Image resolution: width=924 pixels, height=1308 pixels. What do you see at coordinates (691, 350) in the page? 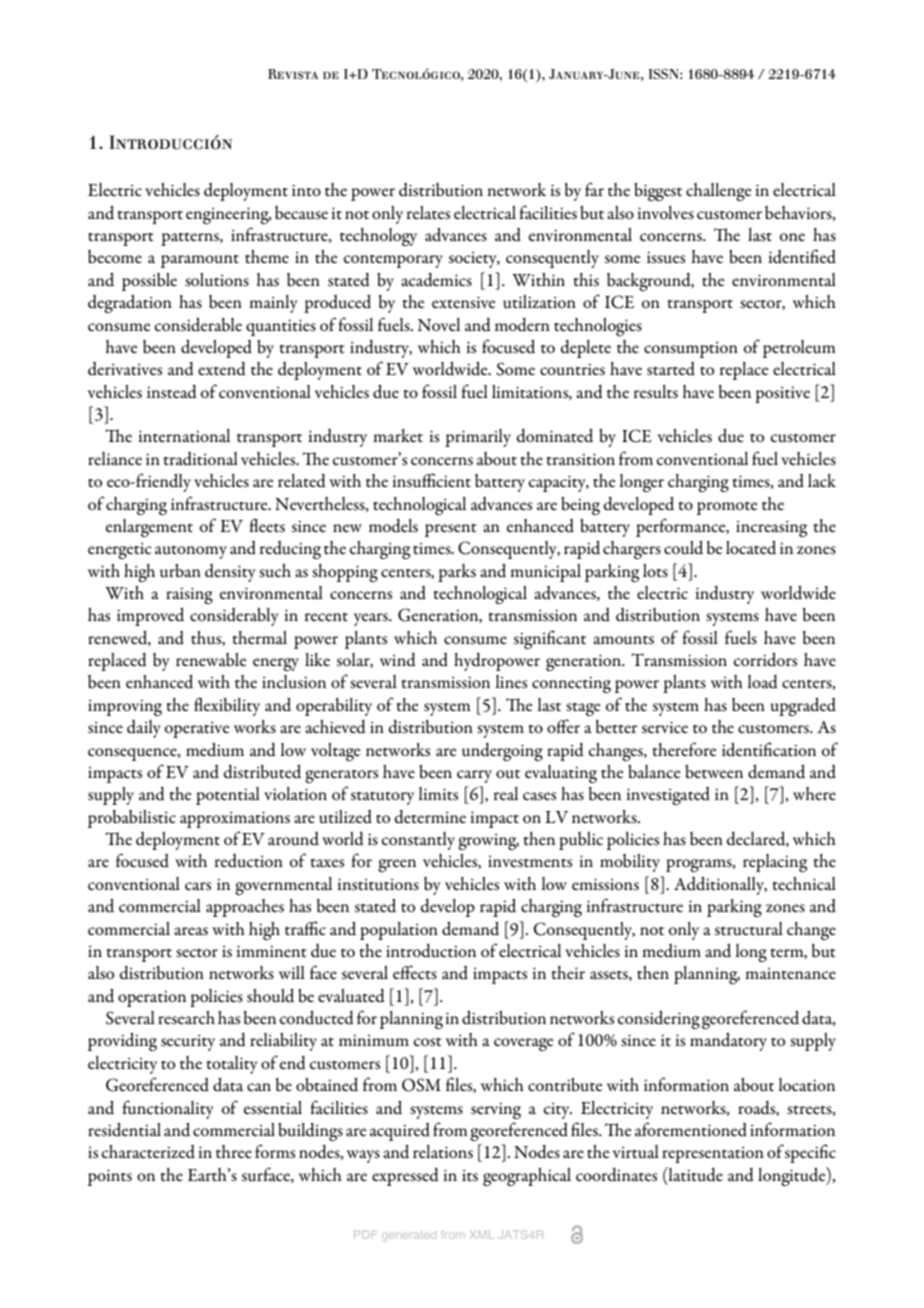
I see `consumption` at bounding box center [691, 350].
